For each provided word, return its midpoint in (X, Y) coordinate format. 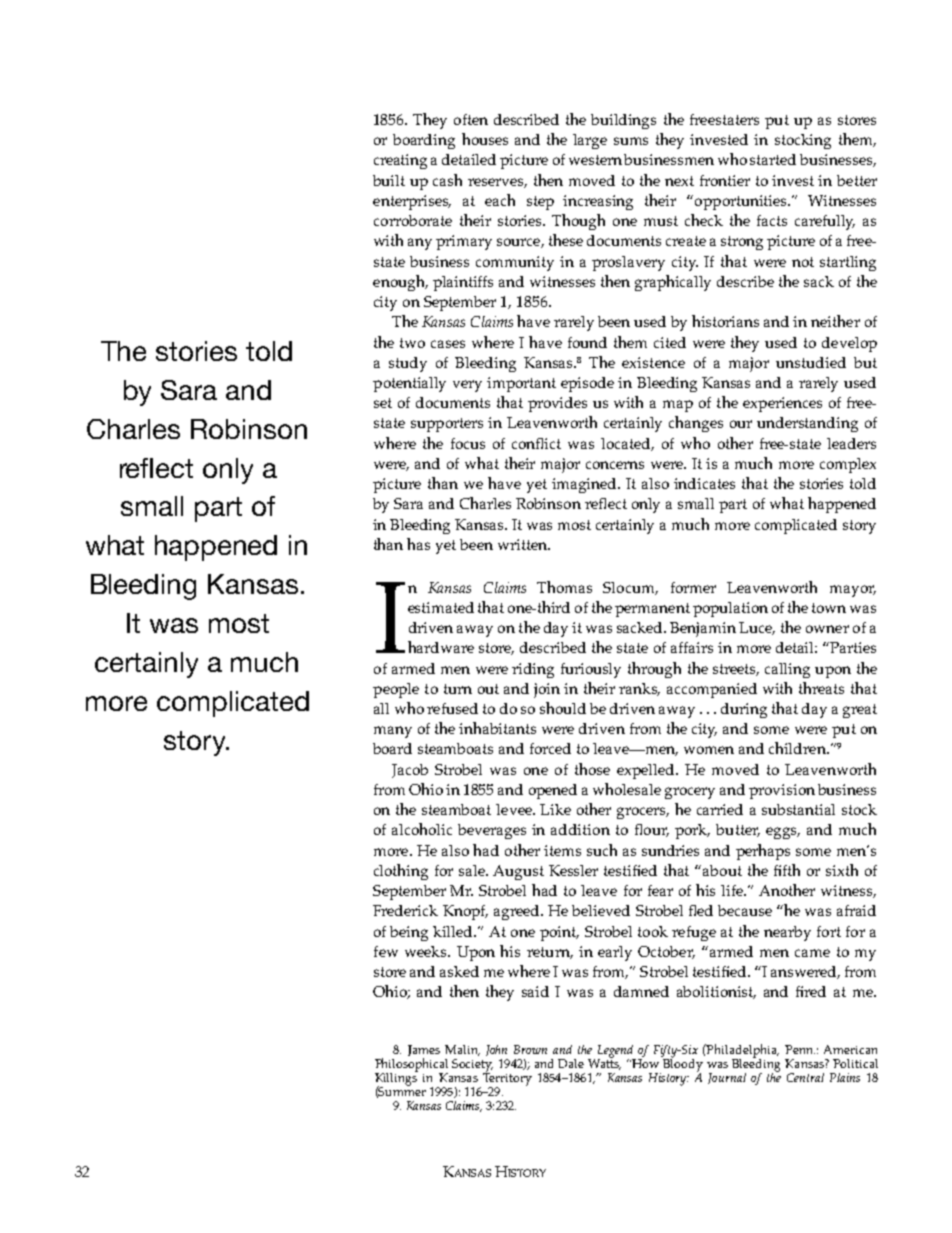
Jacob (410, 771)
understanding (807, 424)
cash (447, 180)
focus (468, 443)
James (424, 1052)
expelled (647, 771)
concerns (615, 465)
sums (631, 141)
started (773, 159)
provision (782, 791)
